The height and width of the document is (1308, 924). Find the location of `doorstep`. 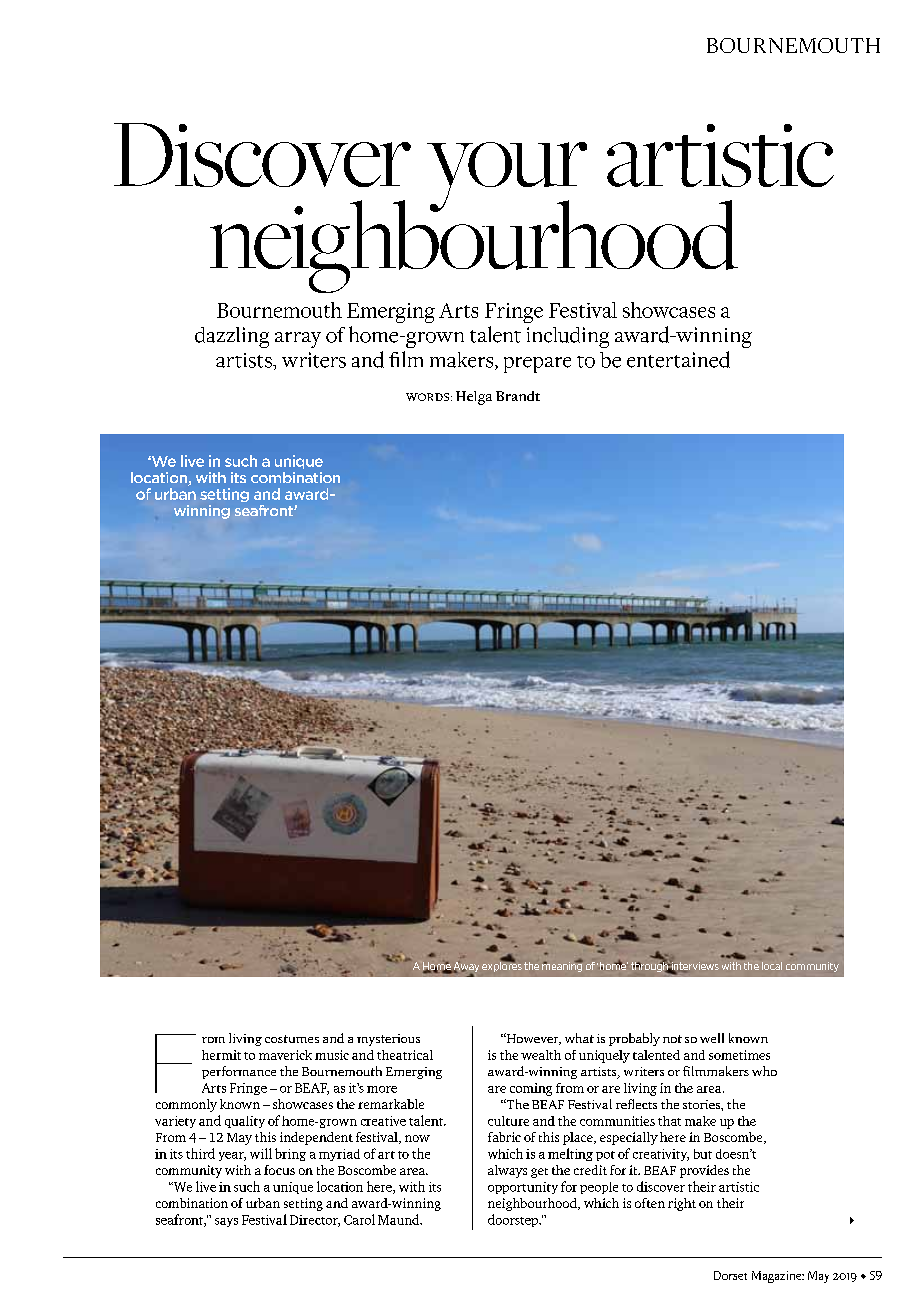

doorstep is located at coordinates (514, 1220).
